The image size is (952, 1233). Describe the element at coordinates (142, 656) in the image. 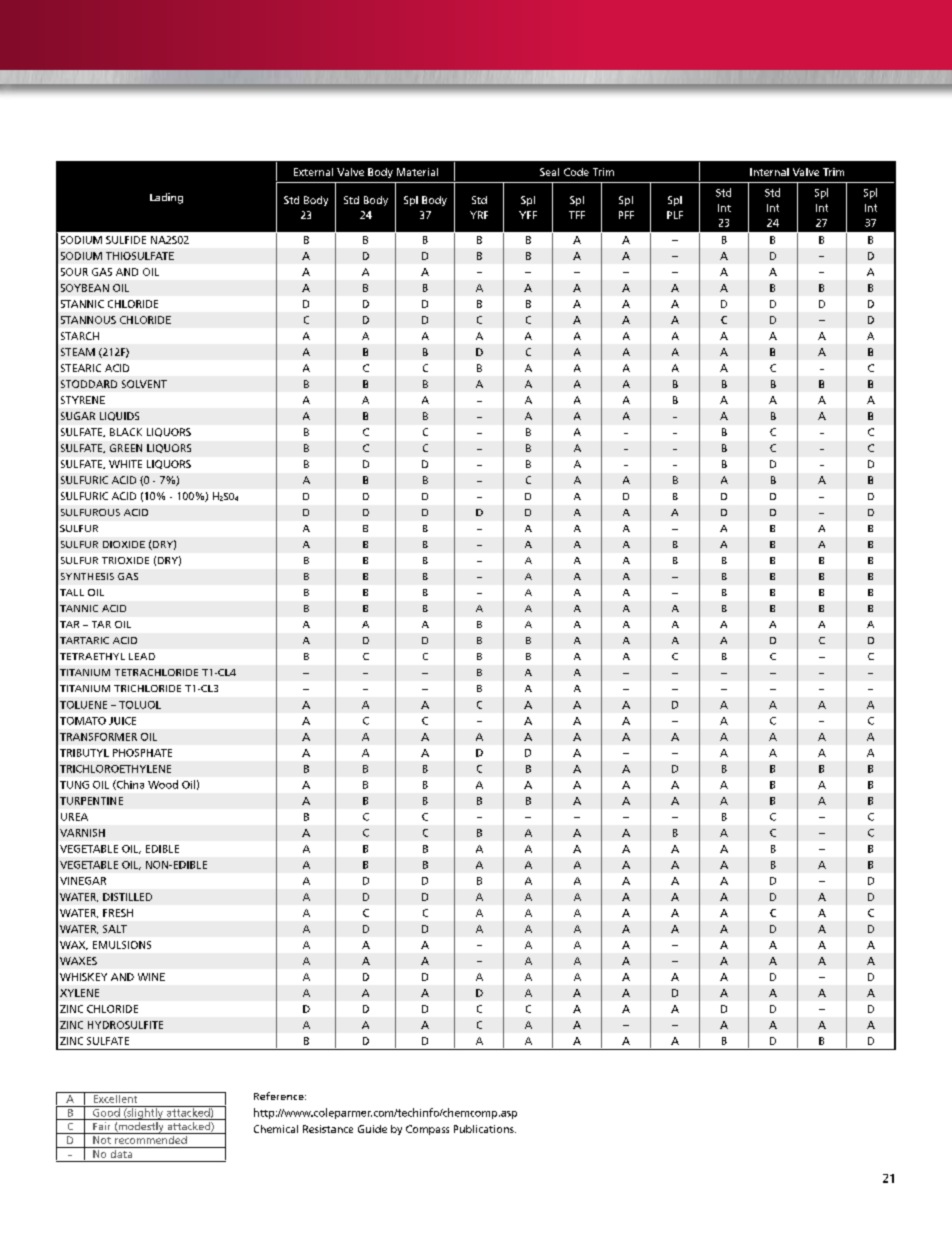

I see `LEAD` at that location.
